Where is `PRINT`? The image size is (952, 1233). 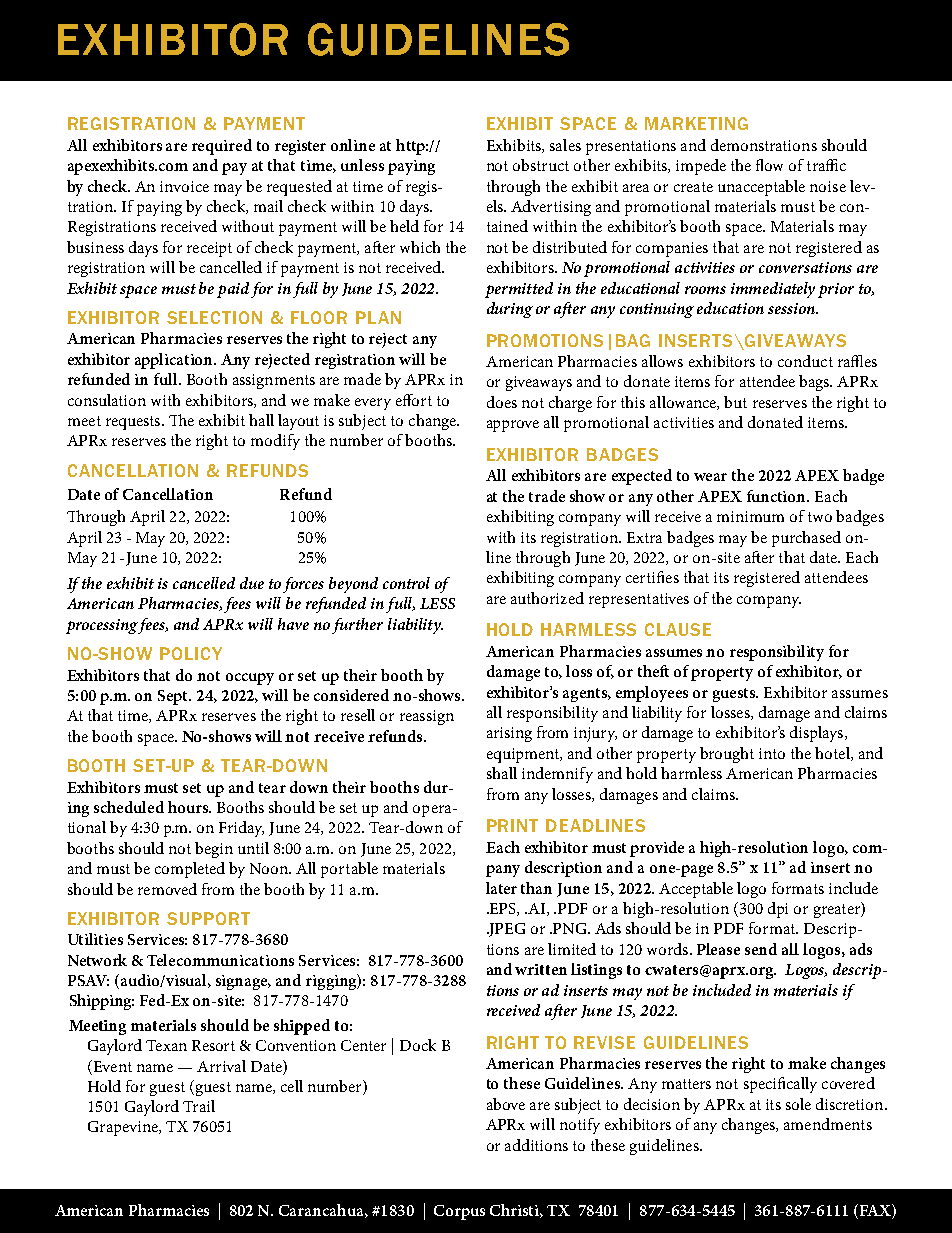
PRINT is located at coordinates (512, 825).
